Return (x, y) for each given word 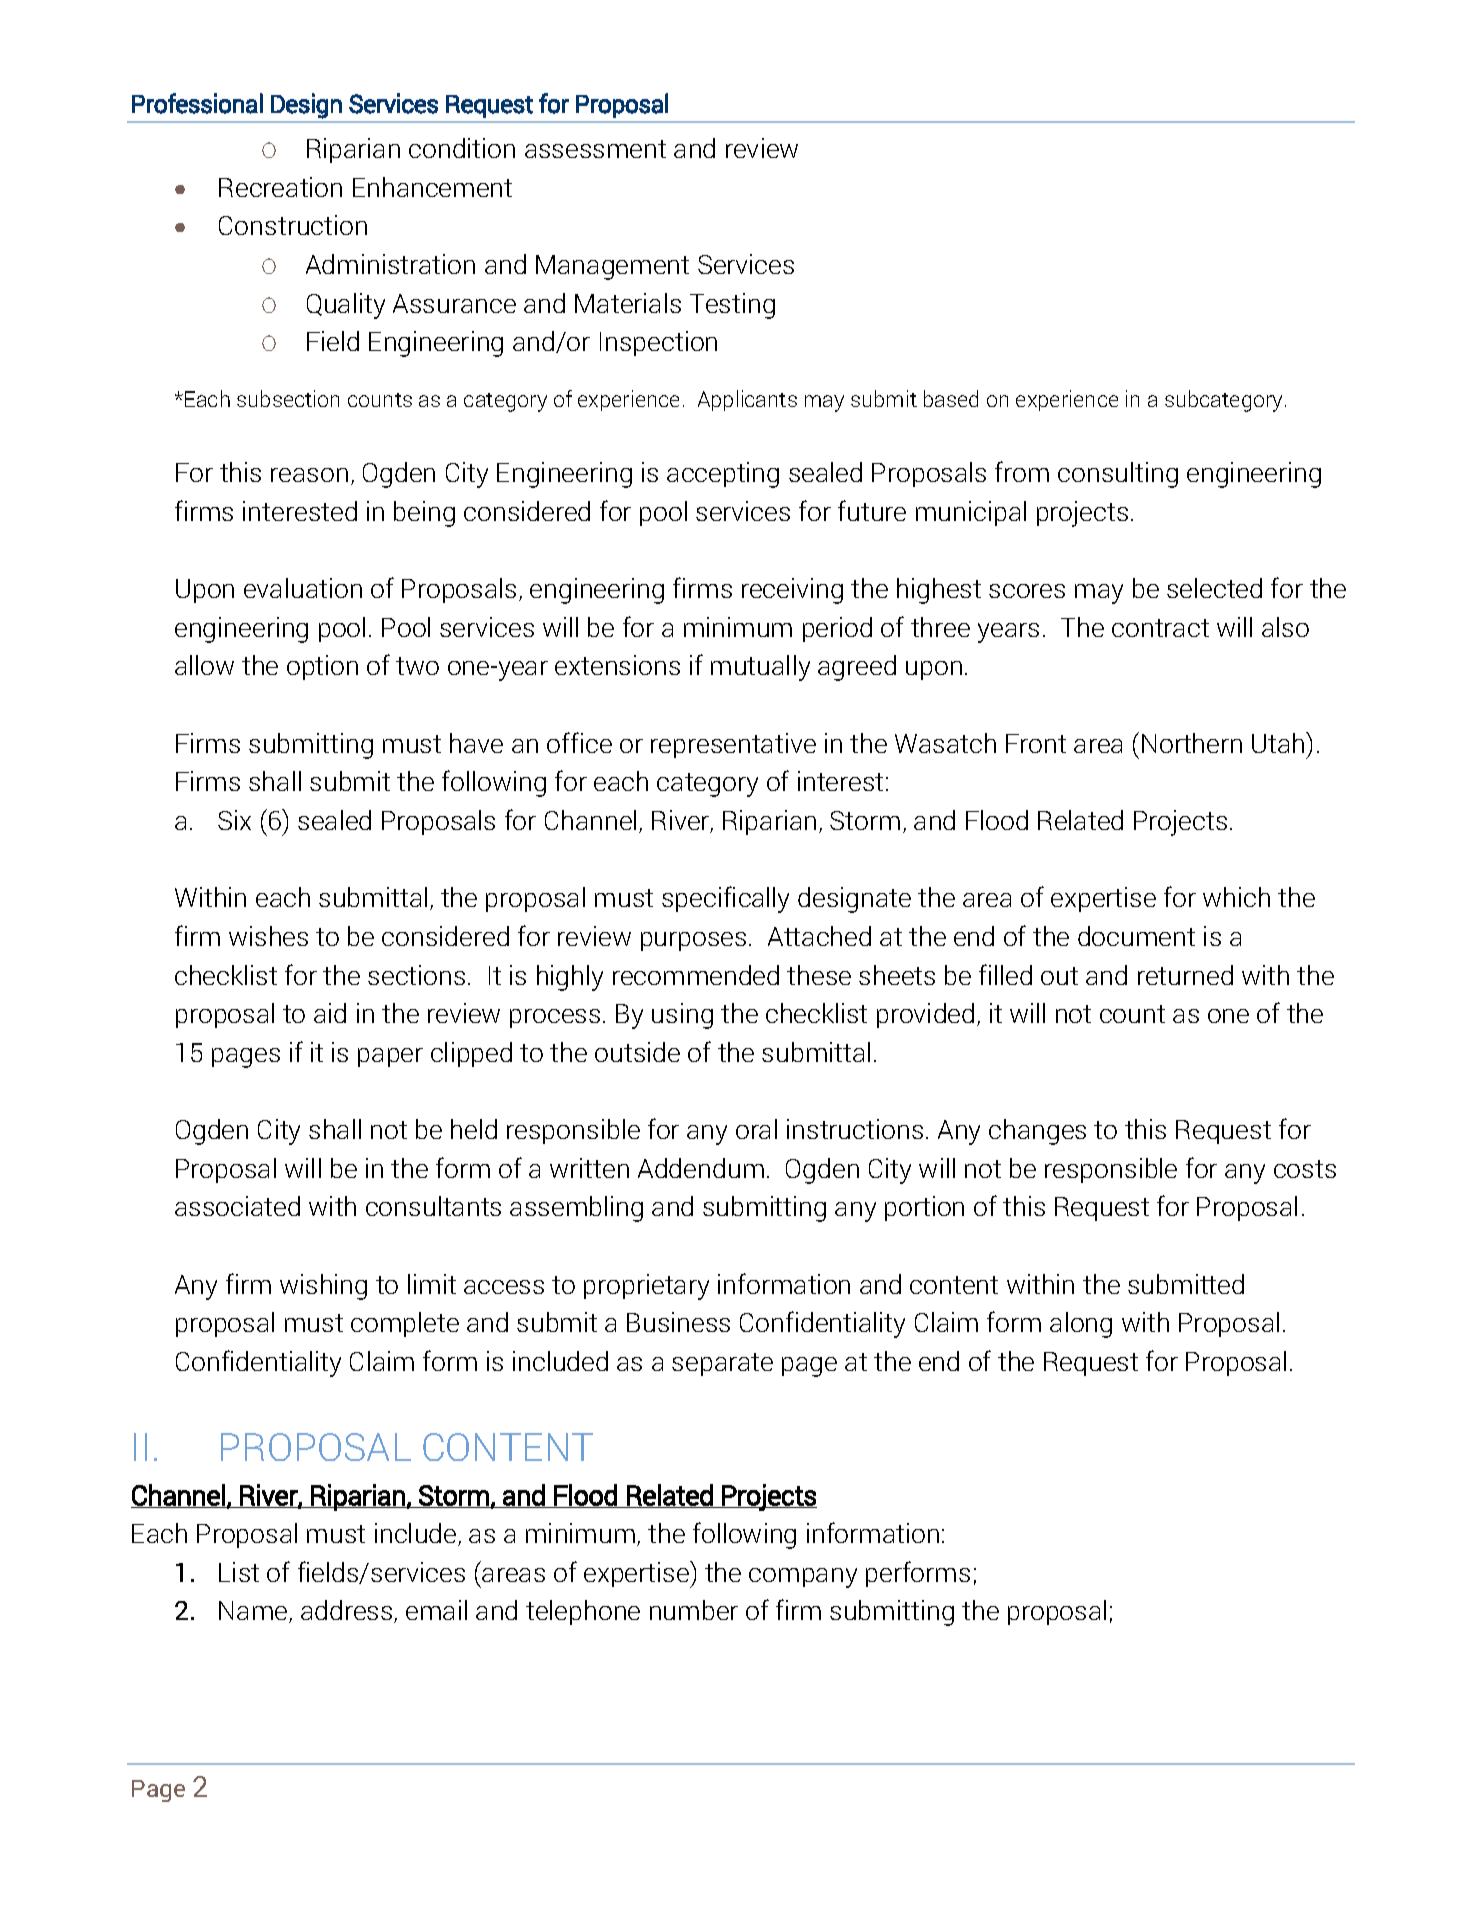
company (803, 1578)
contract (1160, 628)
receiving (792, 591)
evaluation (303, 588)
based (951, 398)
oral (756, 1129)
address (348, 1611)
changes (1037, 1132)
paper (390, 1057)
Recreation (280, 187)
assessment (595, 149)
